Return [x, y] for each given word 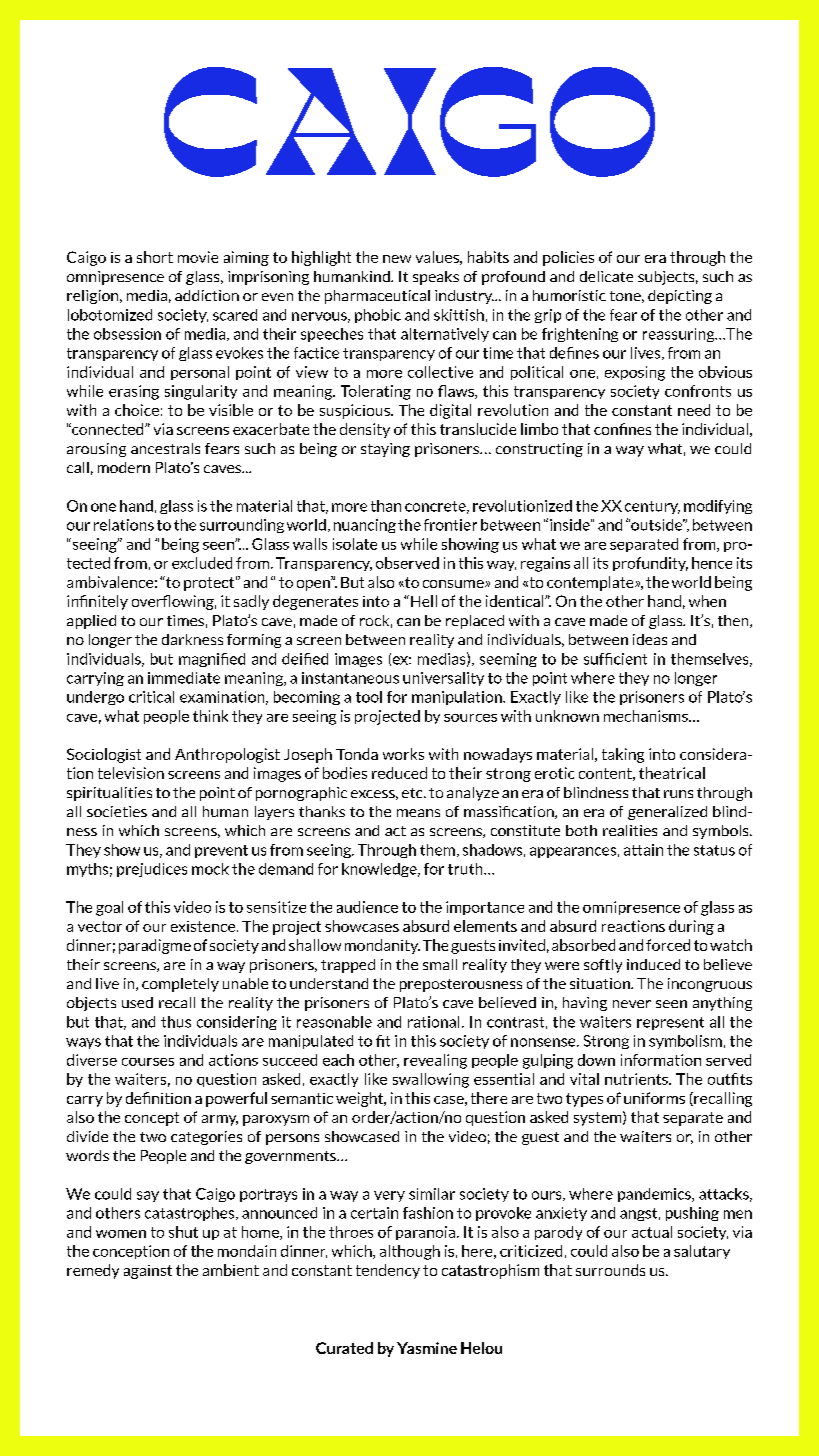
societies [117, 811]
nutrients [637, 1079]
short [155, 257]
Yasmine [427, 1348]
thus [176, 1022]
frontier [450, 525]
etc [413, 793]
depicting [680, 297]
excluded [202, 563]
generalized [667, 813]
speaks [436, 278]
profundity [650, 564]
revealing [435, 1061]
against [148, 1272]
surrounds [610, 1270]
